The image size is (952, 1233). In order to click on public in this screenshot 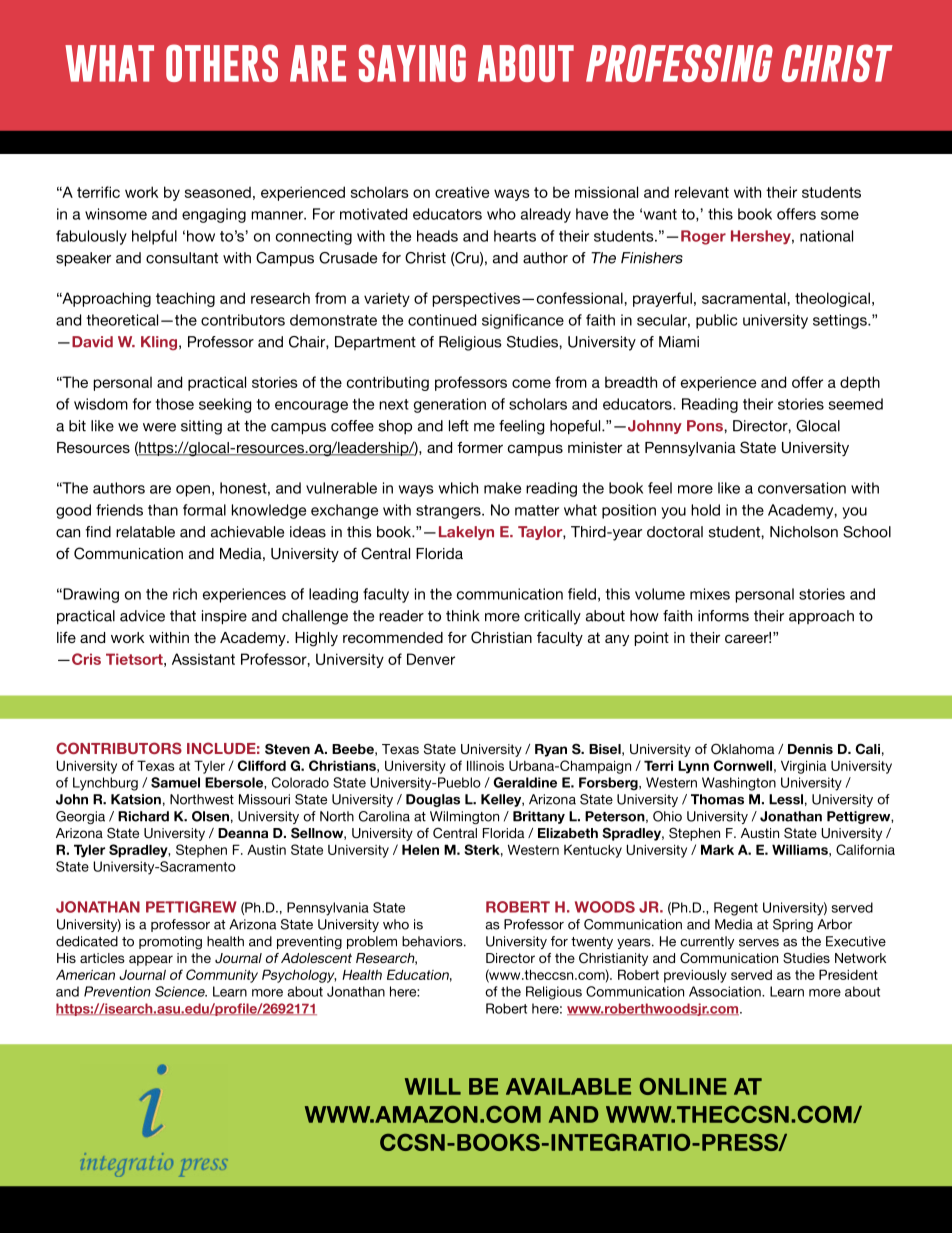, I will do `click(716, 321)`.
